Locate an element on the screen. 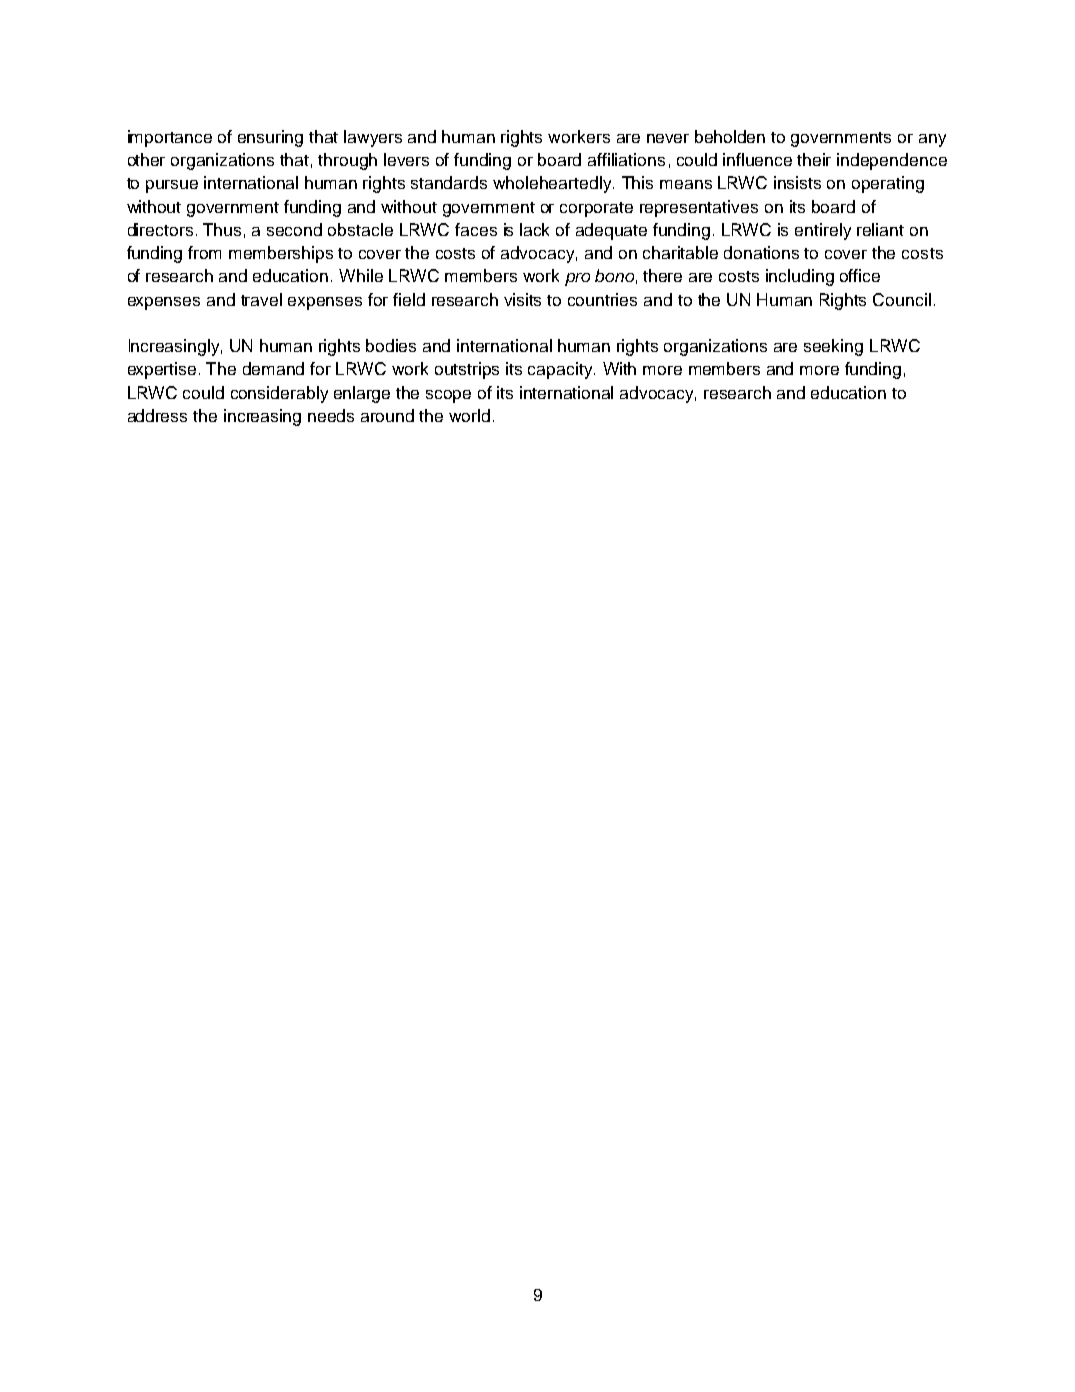 This screenshot has height=1392, width=1075. operating is located at coordinates (888, 184).
